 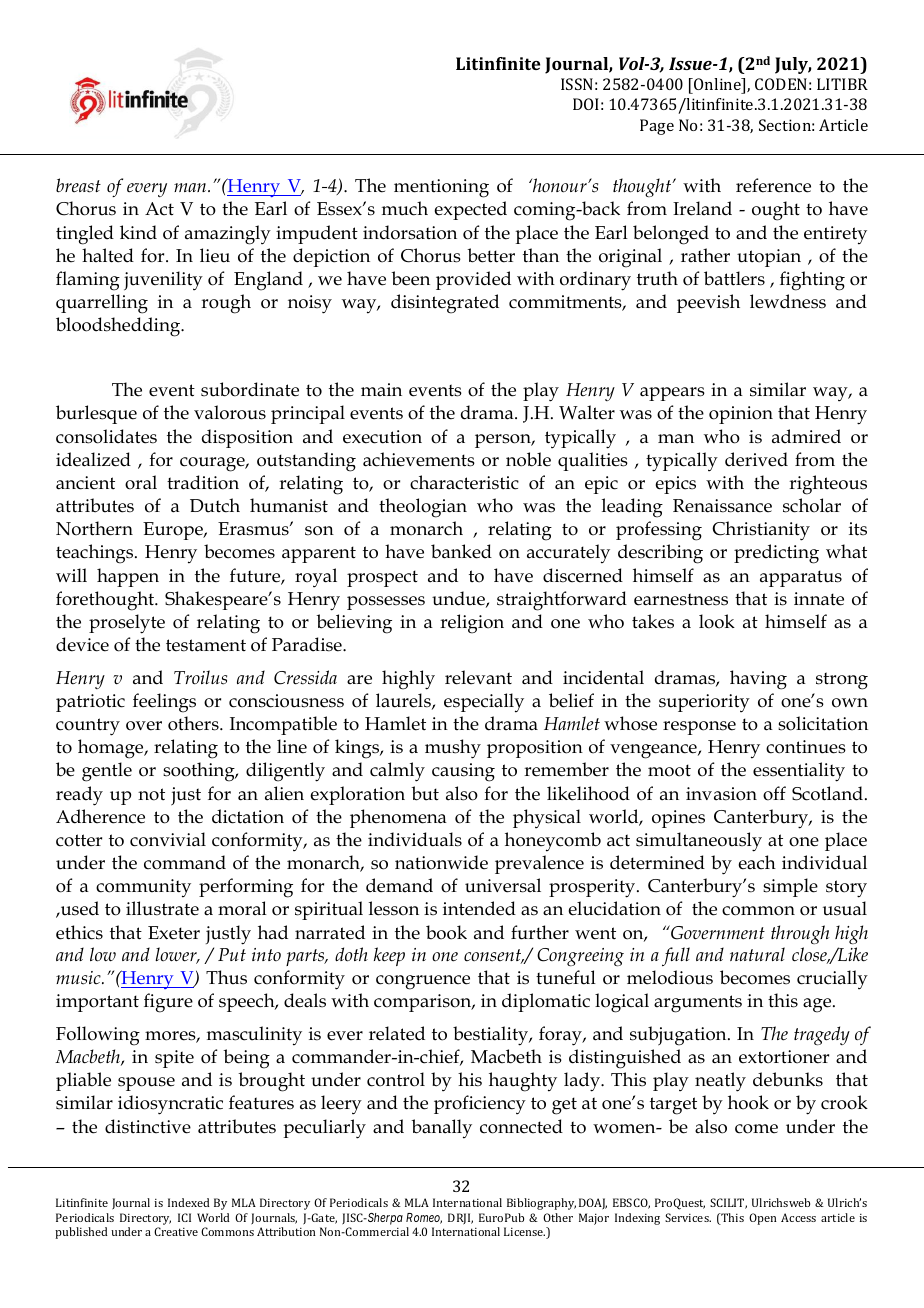 What do you see at coordinates (761, 531) in the screenshot?
I see `Christianity` at bounding box center [761, 531].
